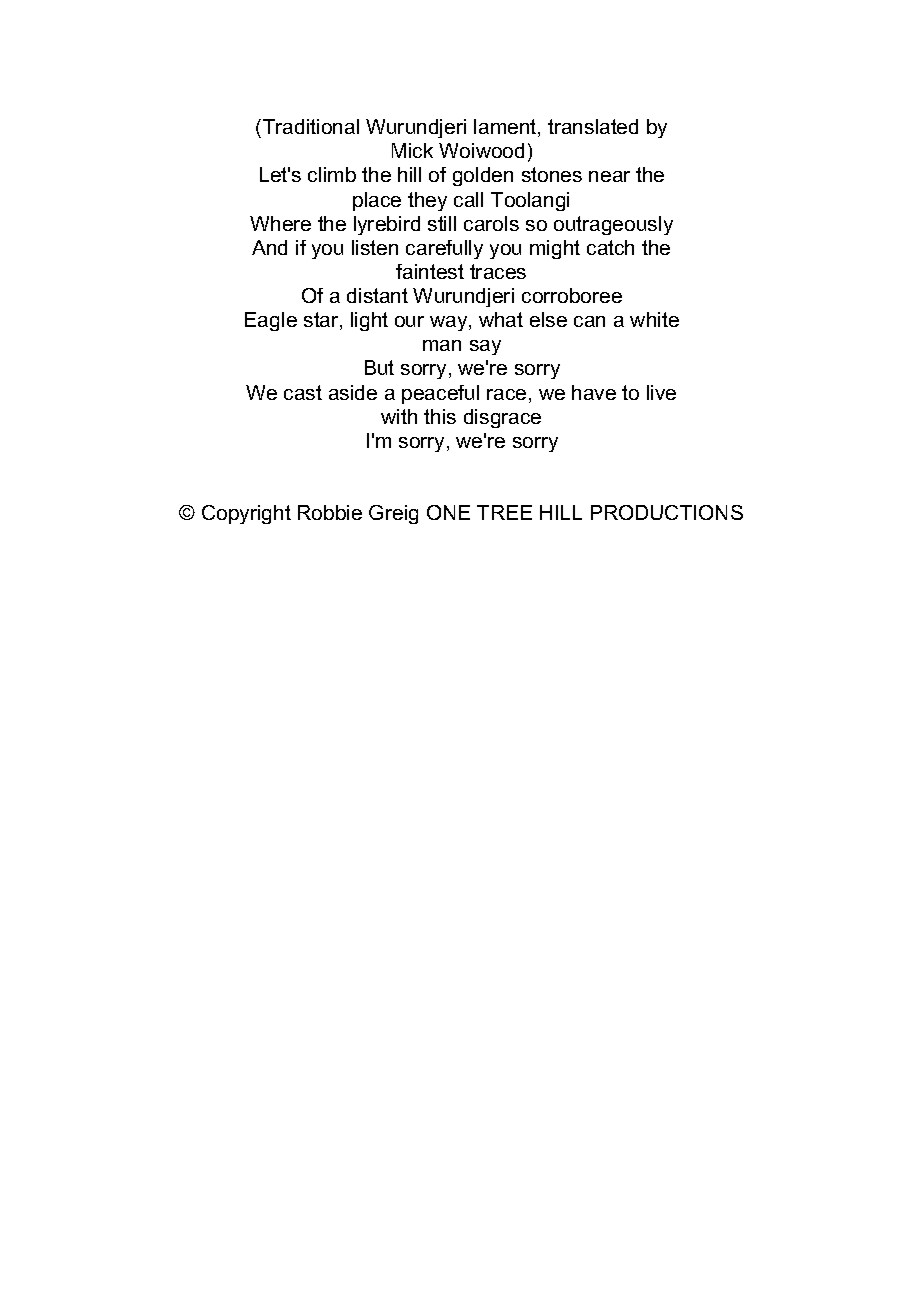  What do you see at coordinates (412, 150) in the screenshot?
I see `Mick` at bounding box center [412, 150].
